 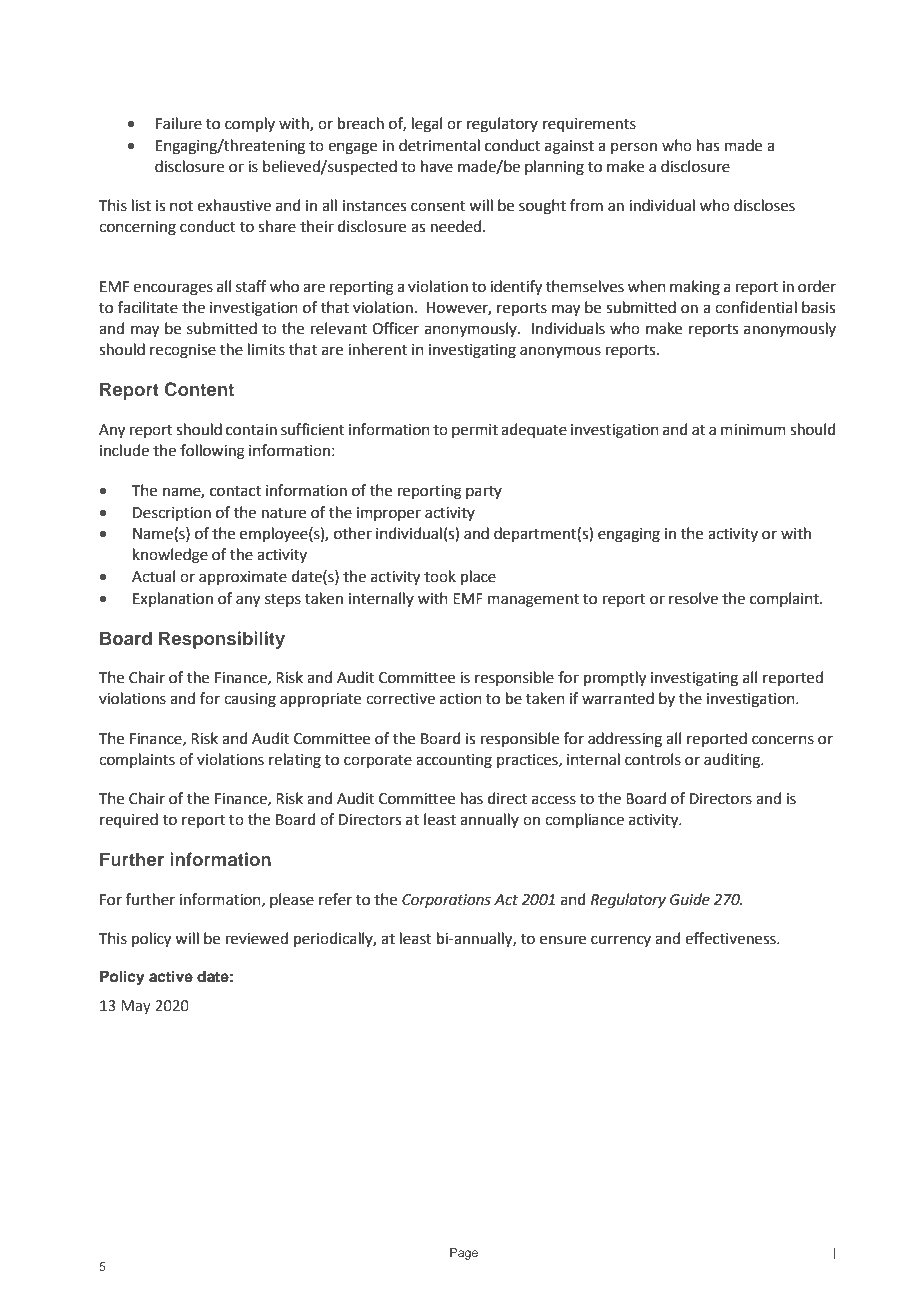 What do you see at coordinates (764, 205) in the screenshot?
I see `discloses` at bounding box center [764, 205].
